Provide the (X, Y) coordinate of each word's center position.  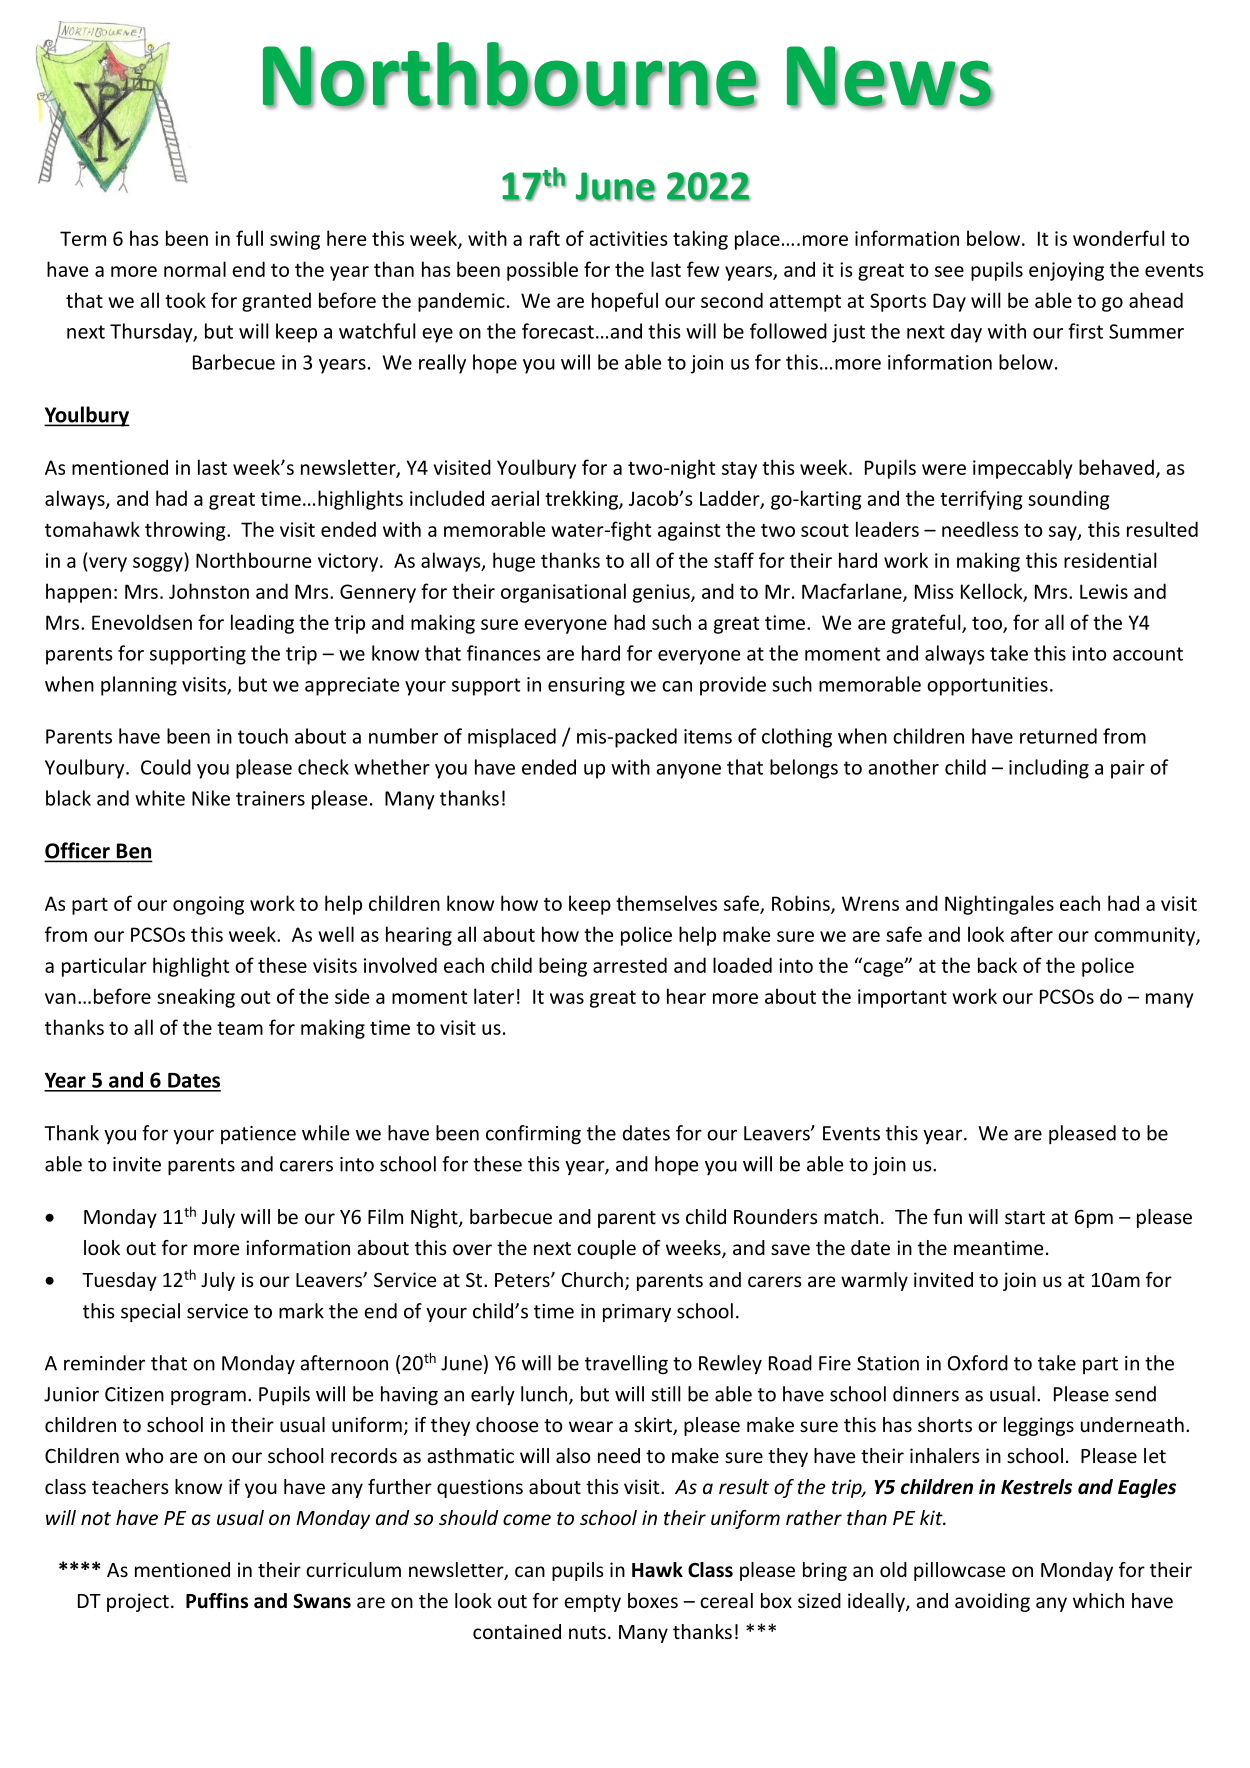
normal (195, 269)
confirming (533, 1134)
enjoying (1066, 271)
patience (258, 1135)
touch (263, 736)
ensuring (586, 686)
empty (592, 1603)
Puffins (217, 1601)
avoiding (992, 1602)
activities (629, 238)
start (1025, 1217)
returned (1058, 736)
